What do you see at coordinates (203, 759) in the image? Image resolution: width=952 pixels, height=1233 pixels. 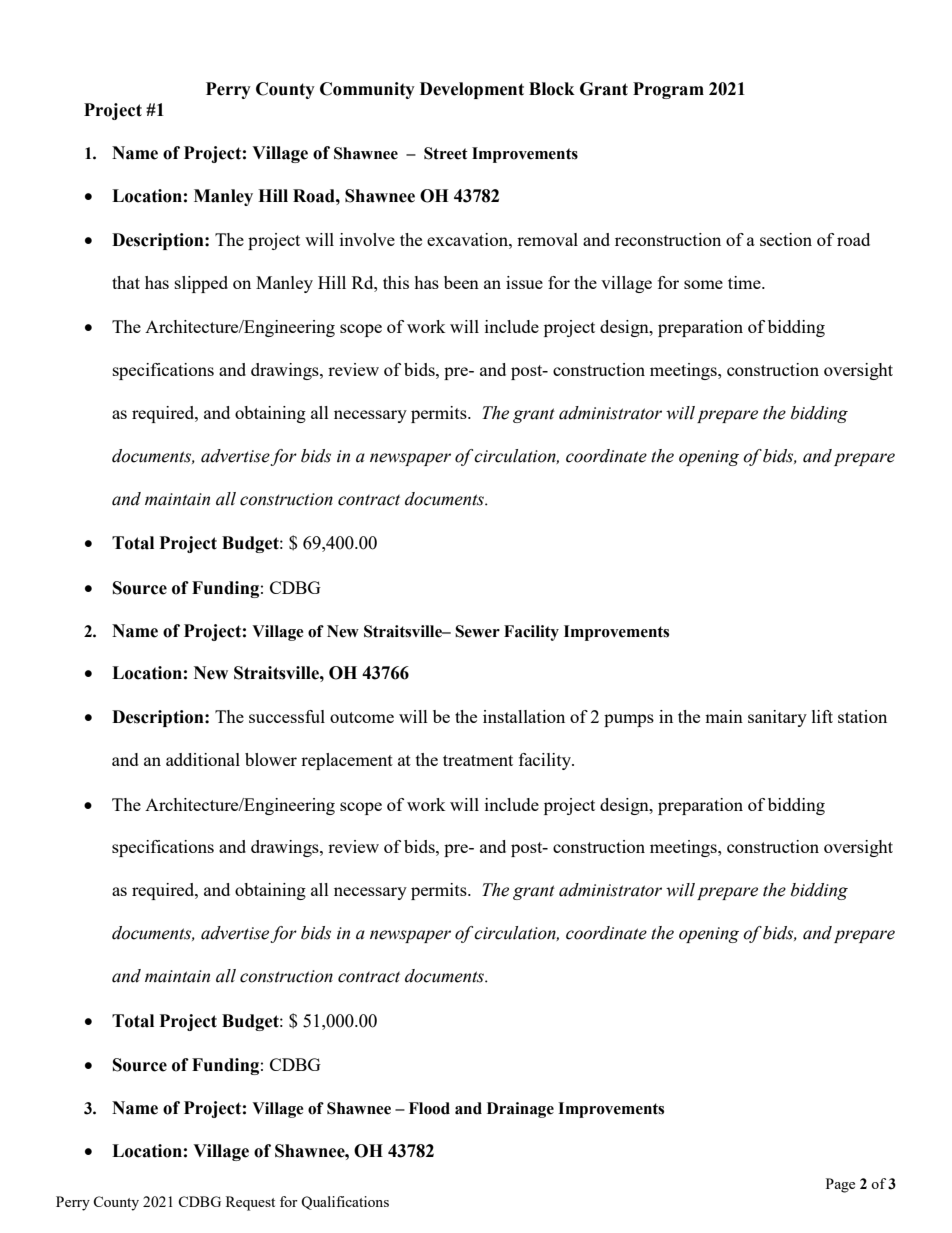 I see `additional` at bounding box center [203, 759].
